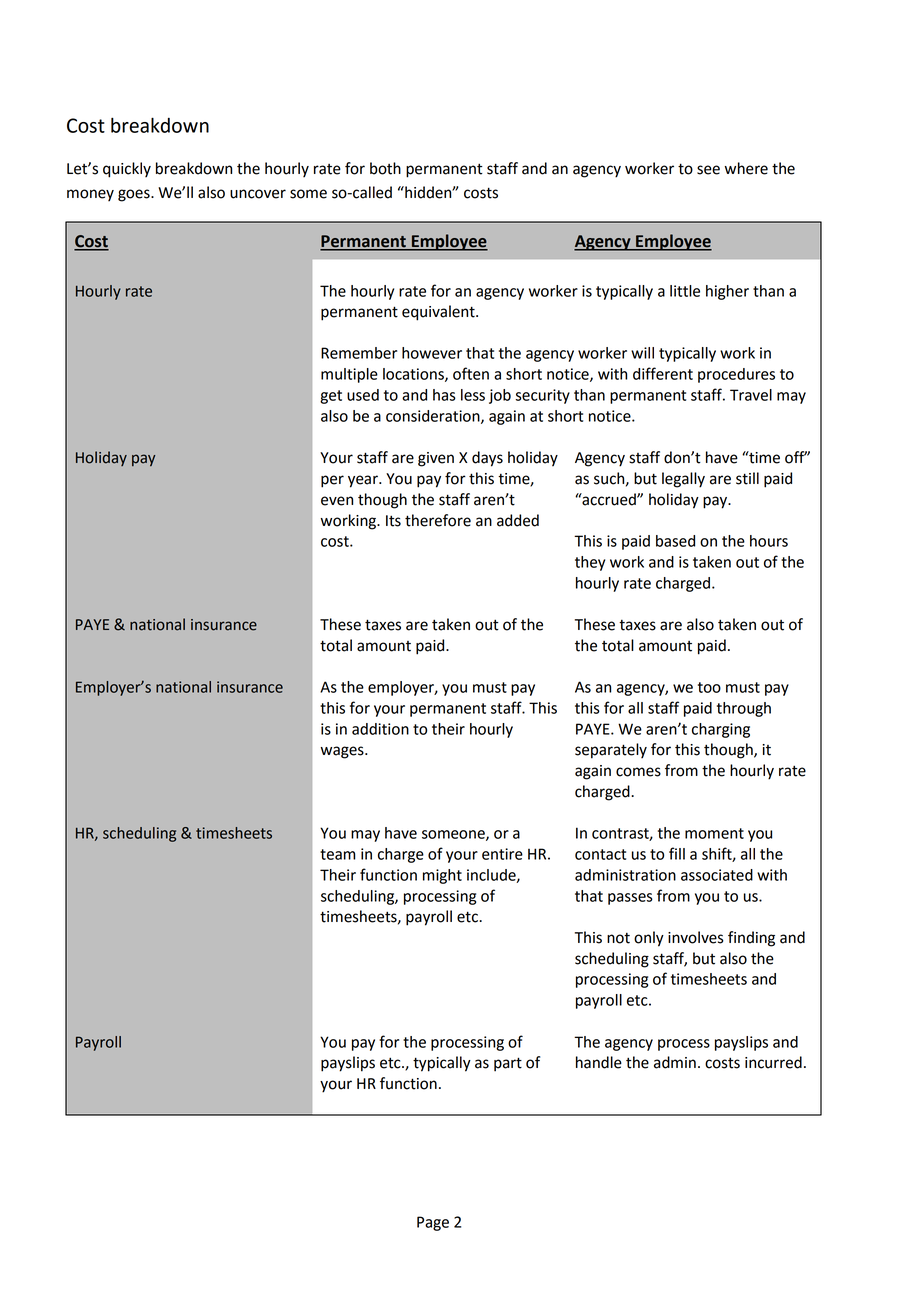 The height and width of the document is (1308, 924). Describe the element at coordinates (508, 1064) in the document. I see `part` at that location.
